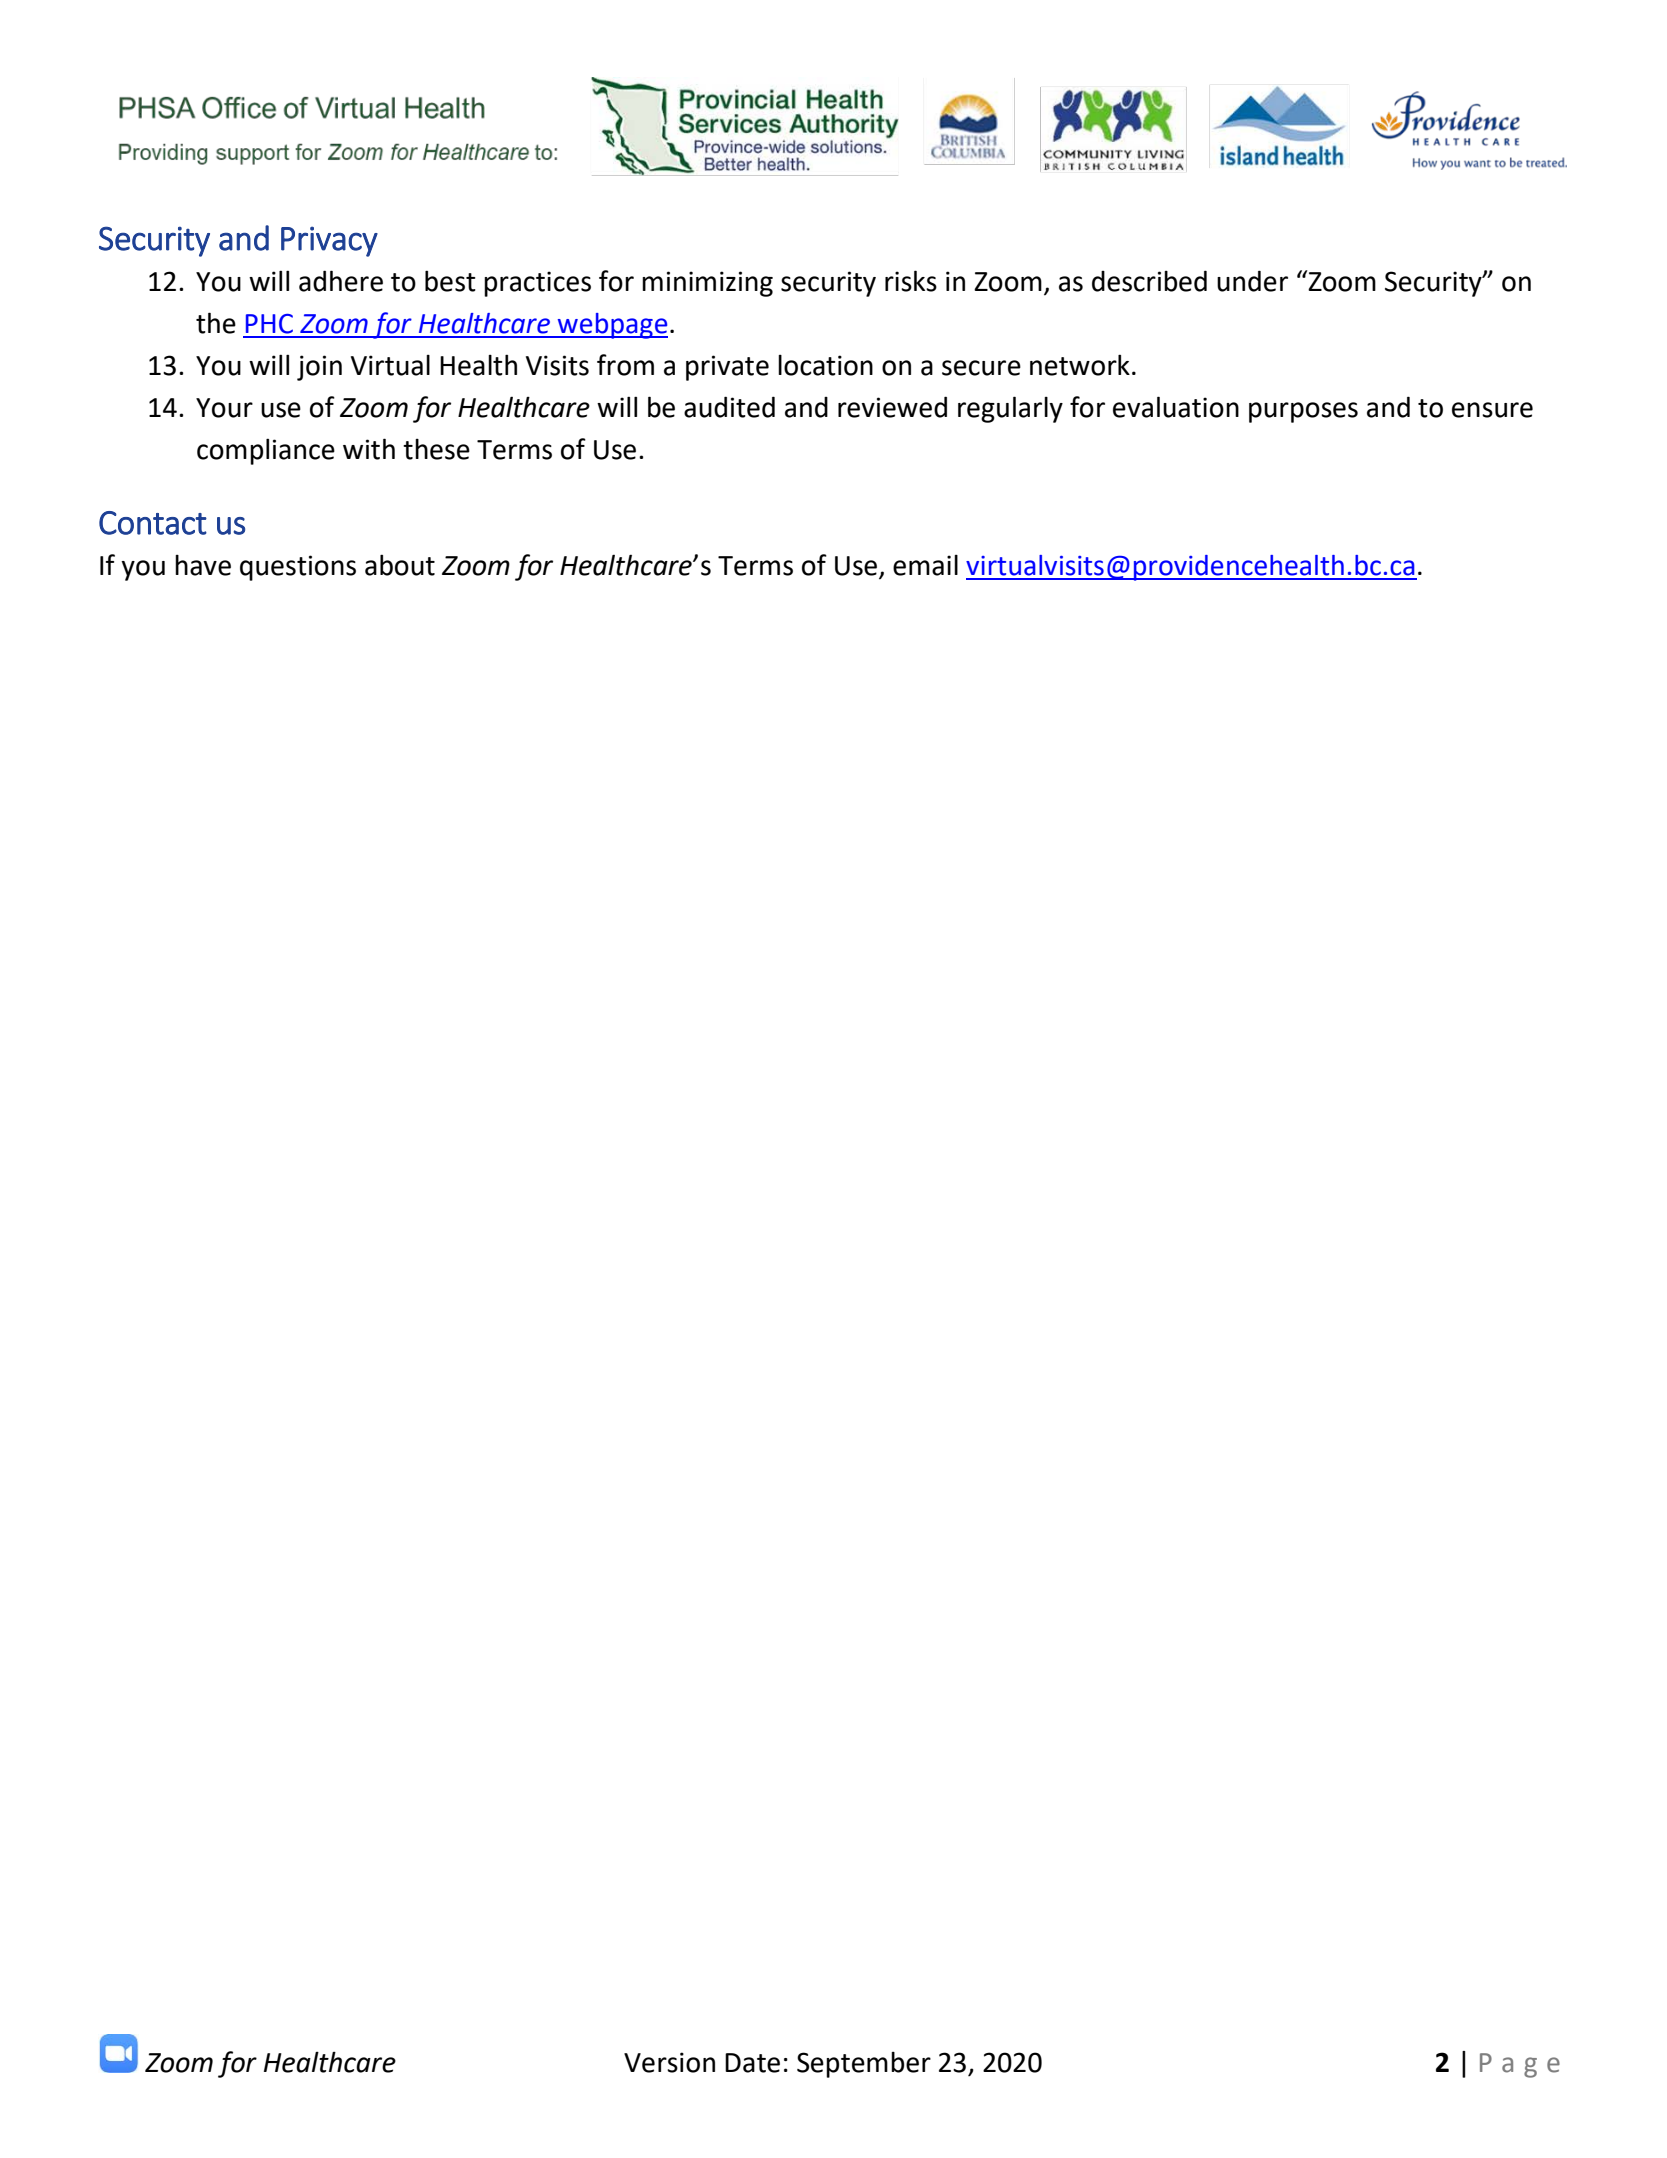  I want to click on purposes, so click(1303, 412).
